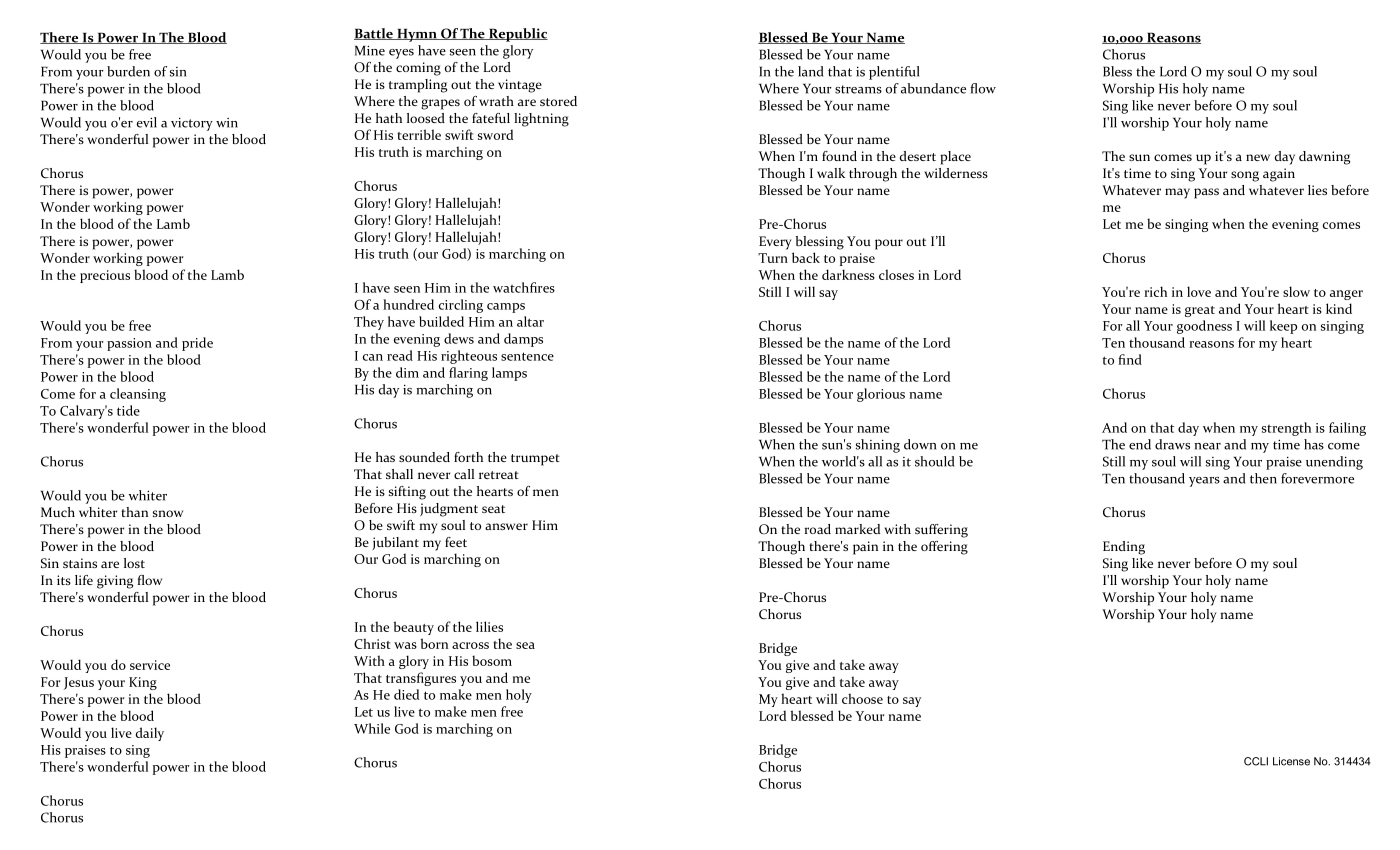 The width and height of the document is (1400, 850). I want to click on altar, so click(530, 321).
